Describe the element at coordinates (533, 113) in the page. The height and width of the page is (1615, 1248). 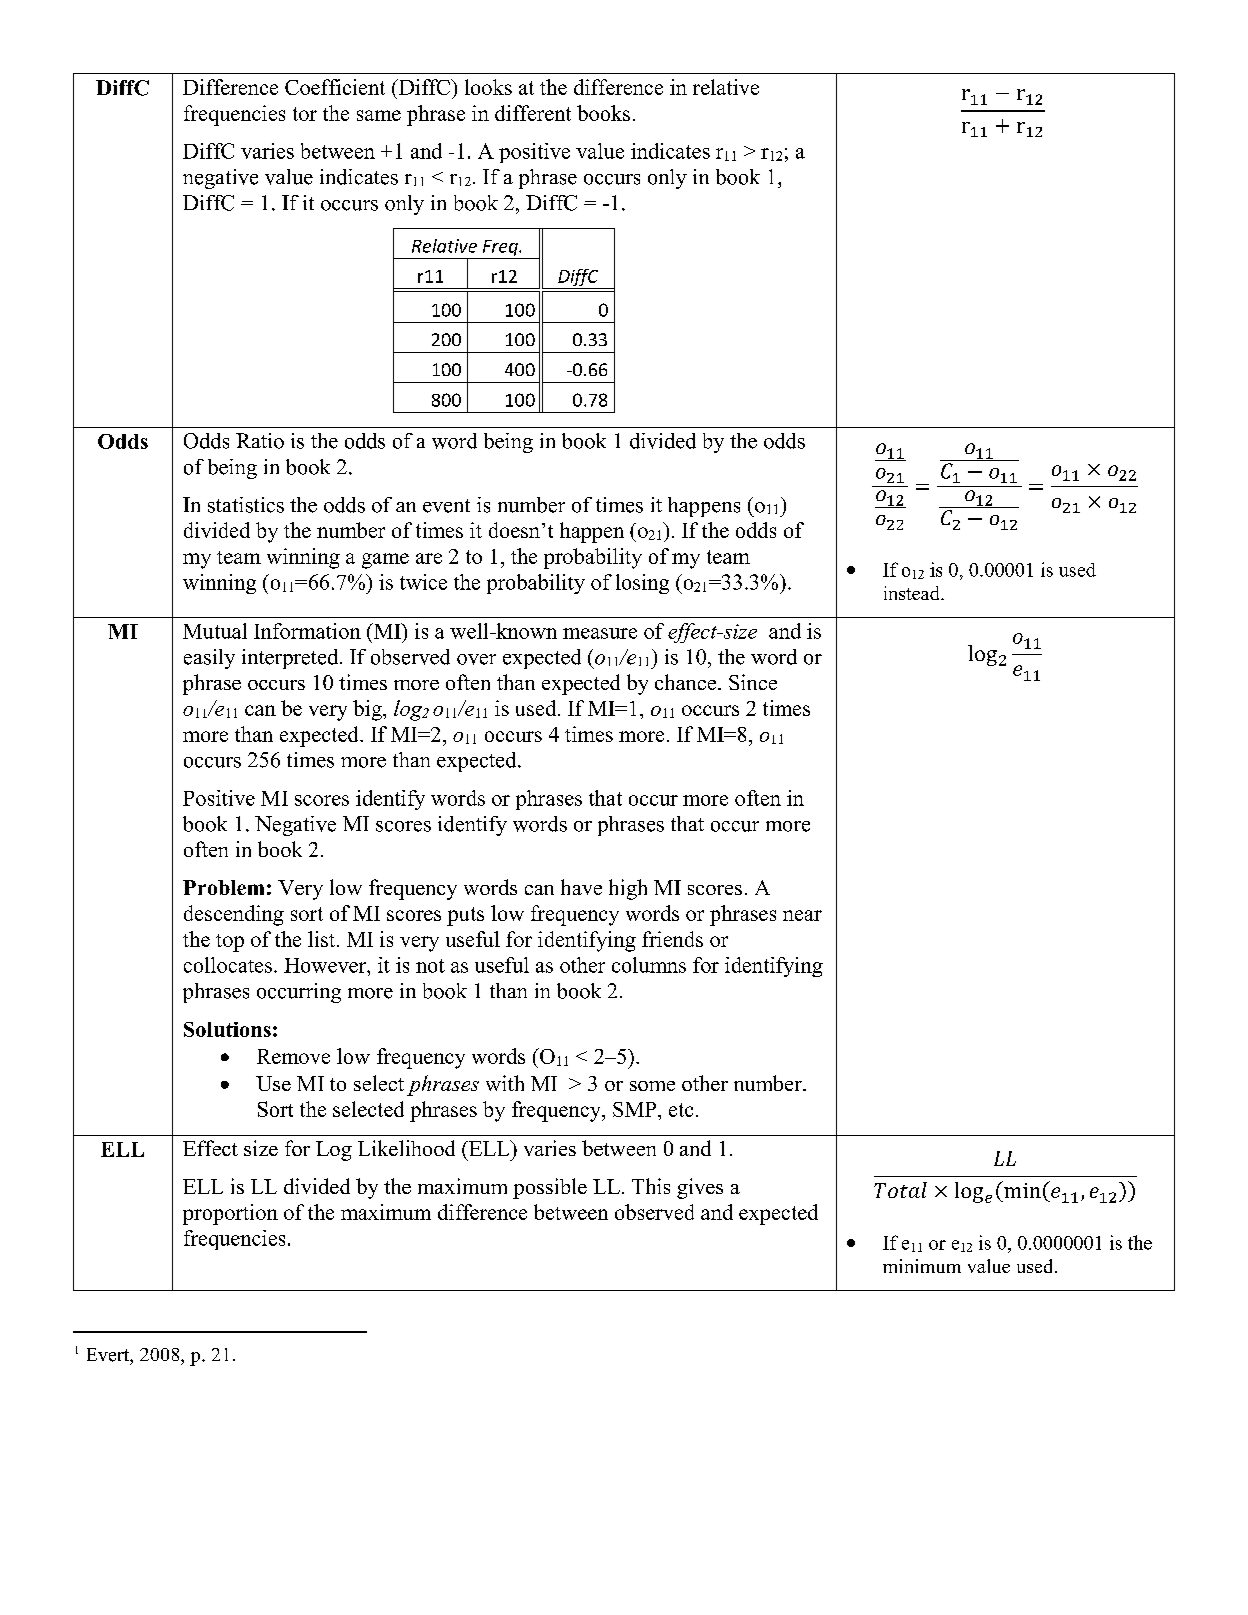
I see `different` at that location.
